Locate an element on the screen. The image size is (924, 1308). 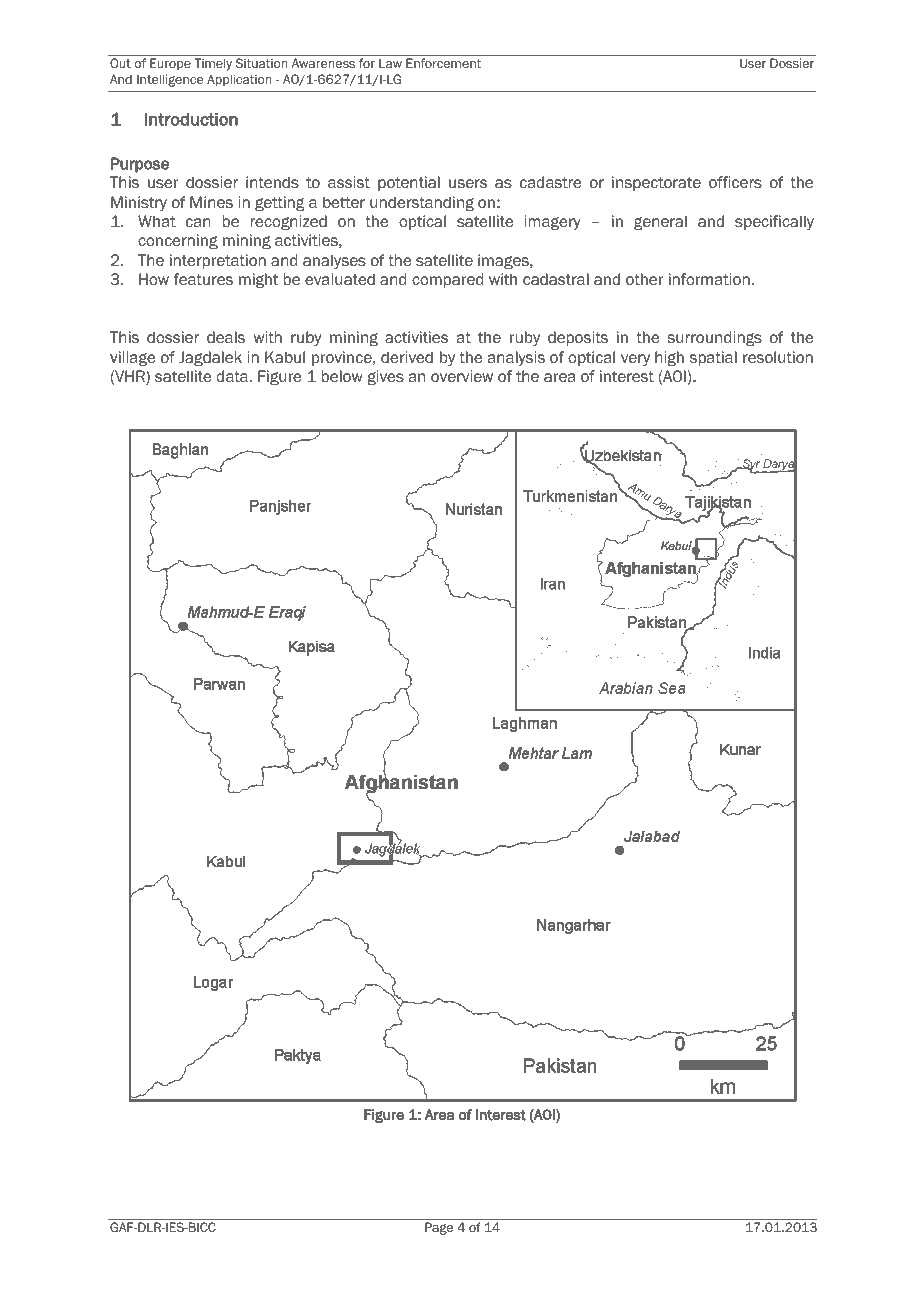
officers is located at coordinates (735, 182).
